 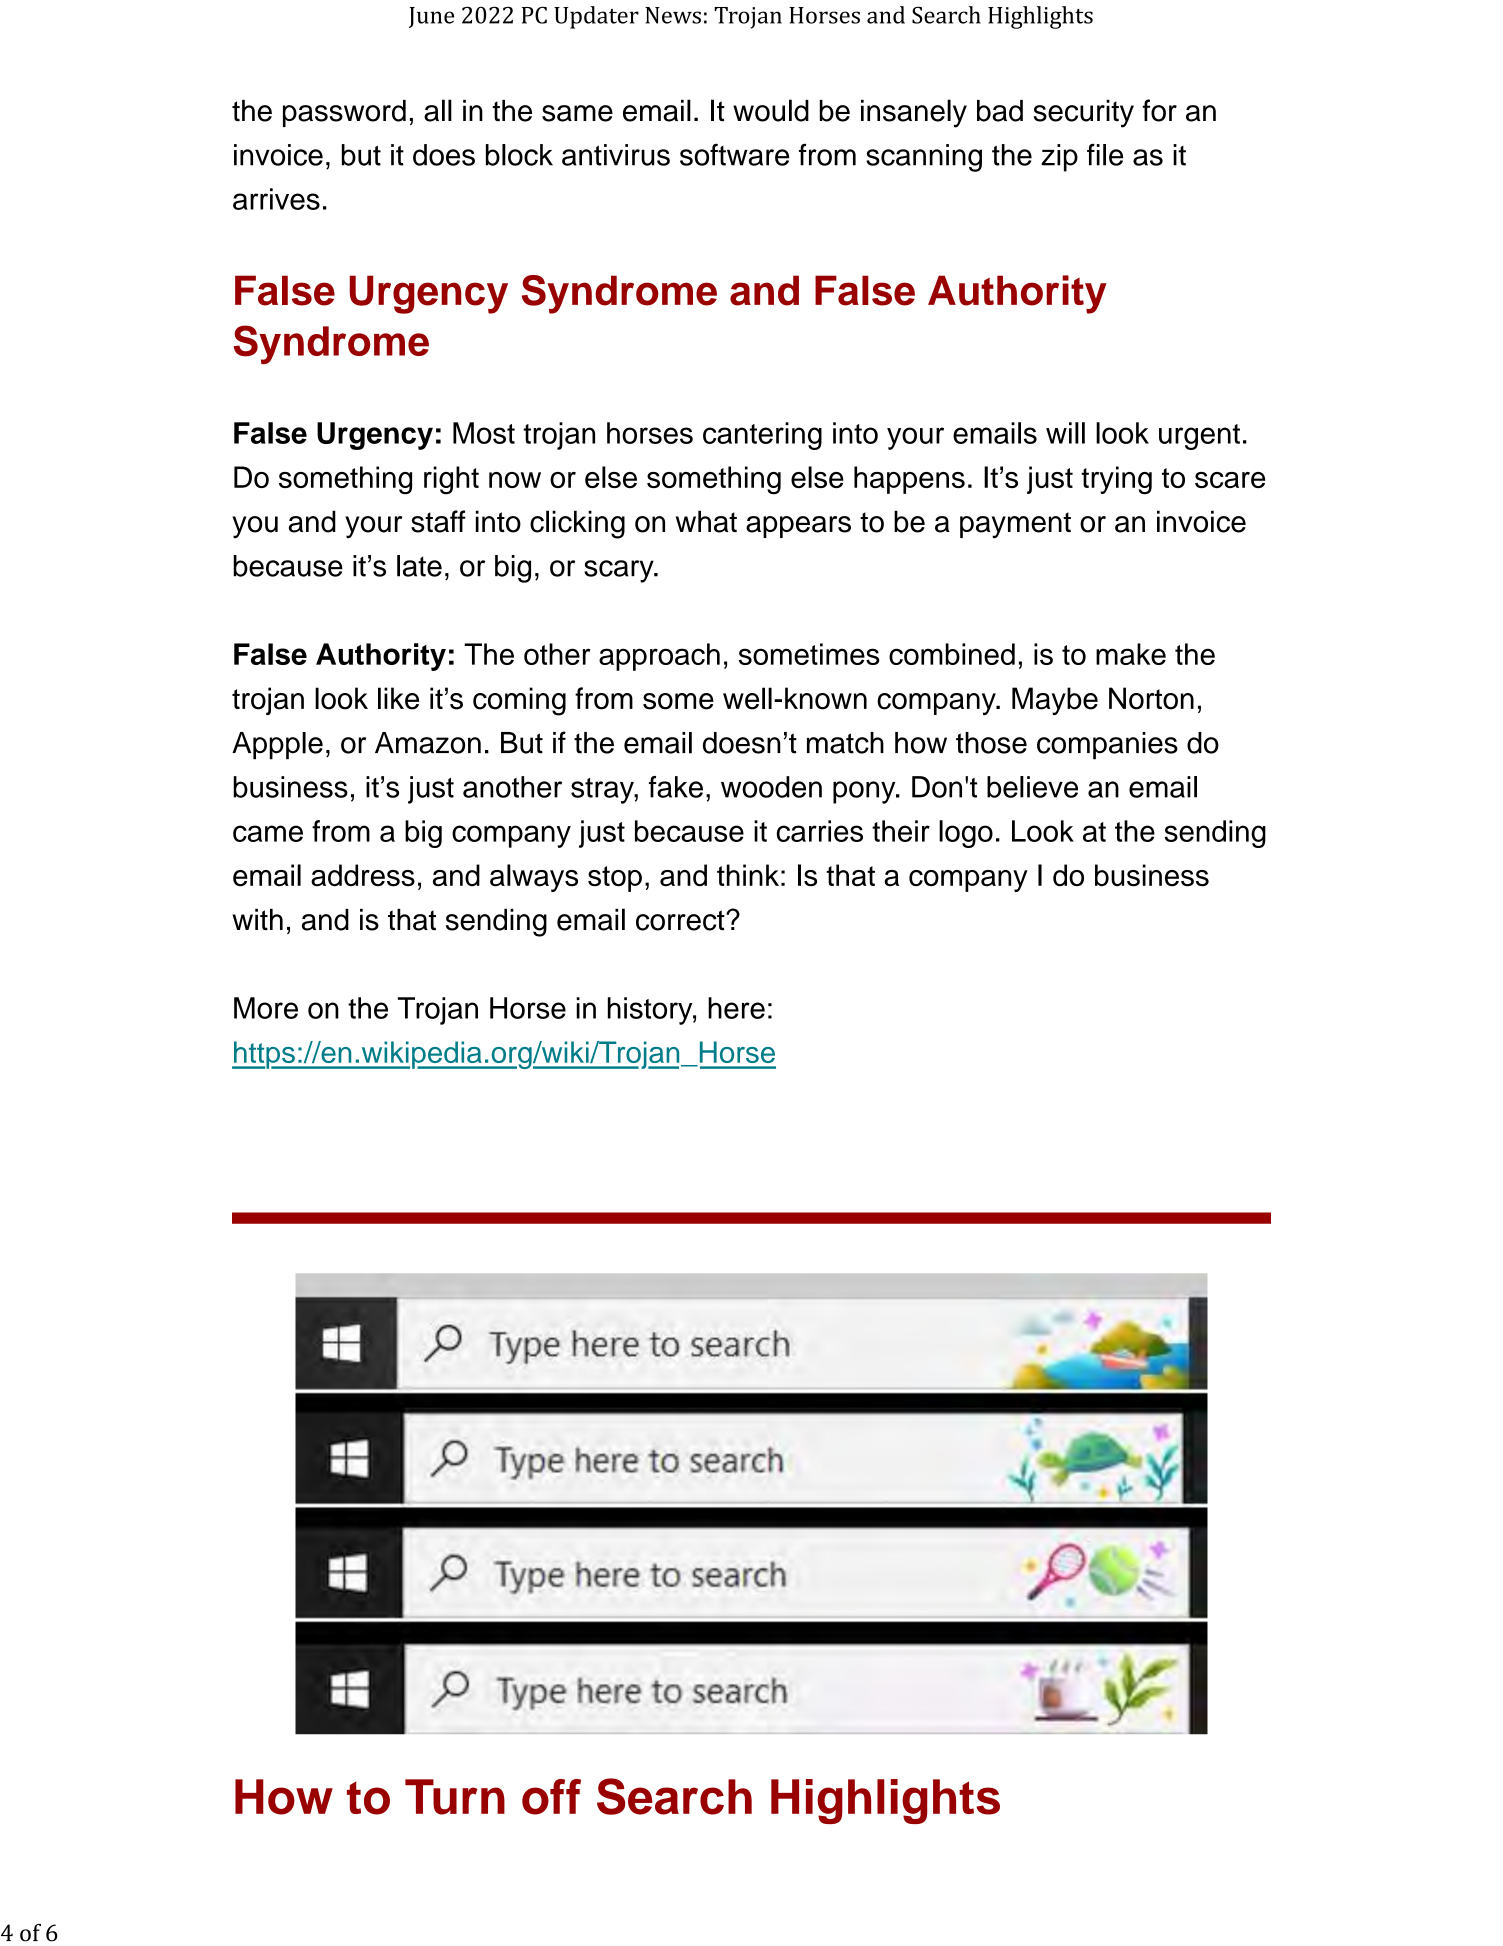 I want to click on address, so click(x=363, y=875).
